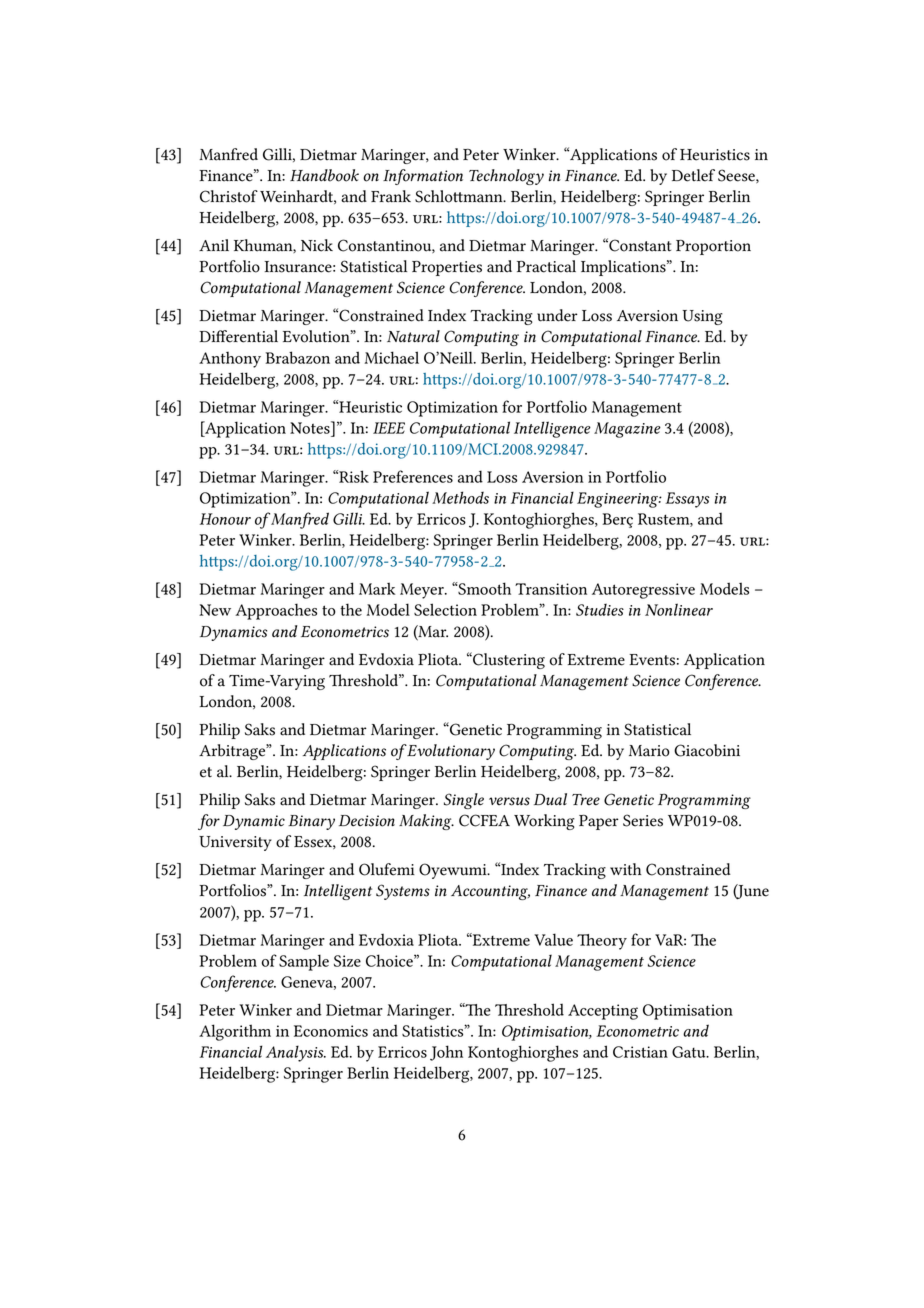 The width and height of the document is (924, 1308). Describe the element at coordinates (423, 177) in the document. I see `Information` at that location.
